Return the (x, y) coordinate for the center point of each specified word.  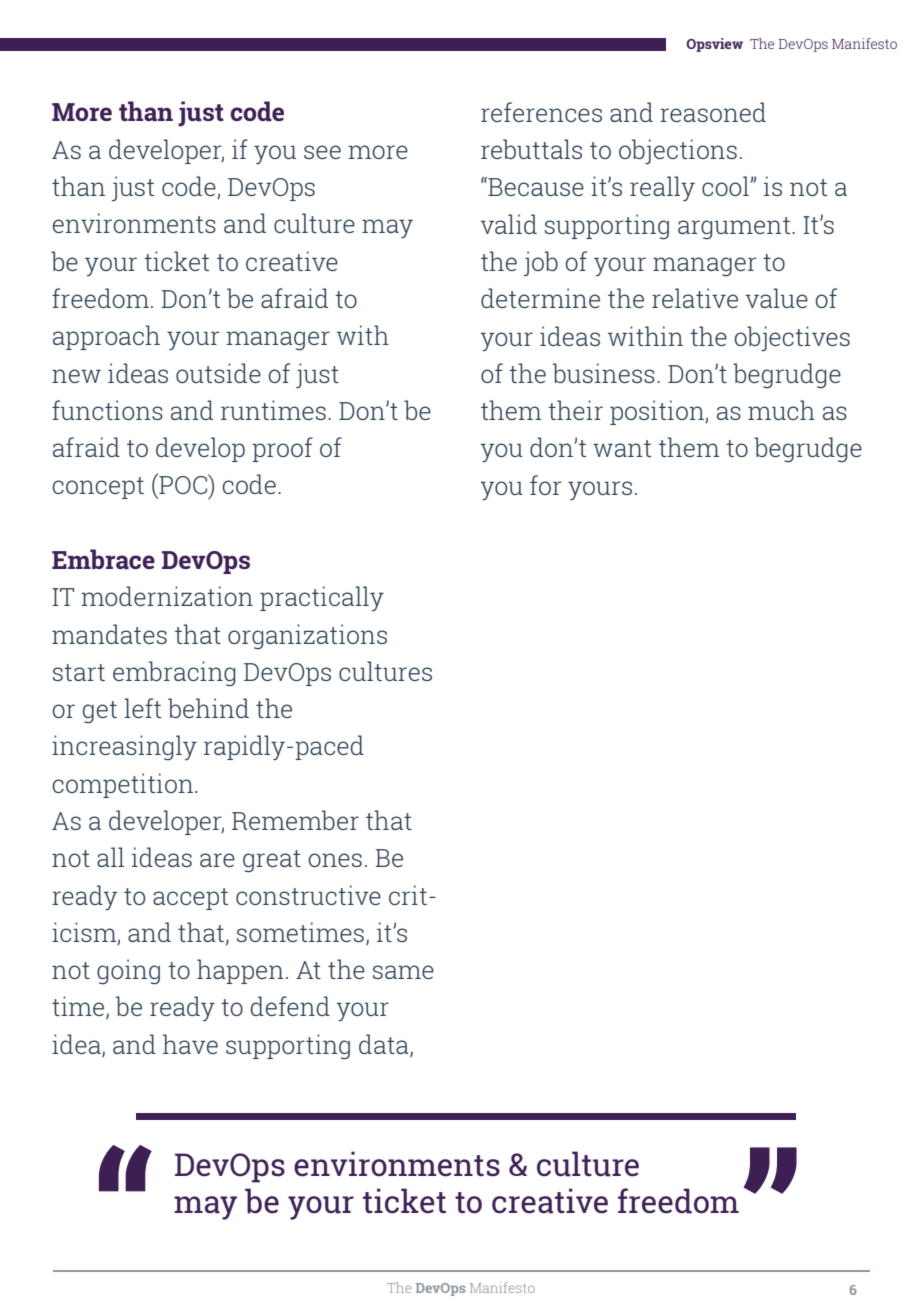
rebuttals (531, 149)
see (322, 152)
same (403, 972)
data (385, 1045)
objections (678, 151)
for (545, 485)
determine (540, 298)
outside (218, 373)
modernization (167, 596)
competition (122, 785)
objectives (792, 338)
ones (335, 860)
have (190, 1044)
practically (322, 598)
